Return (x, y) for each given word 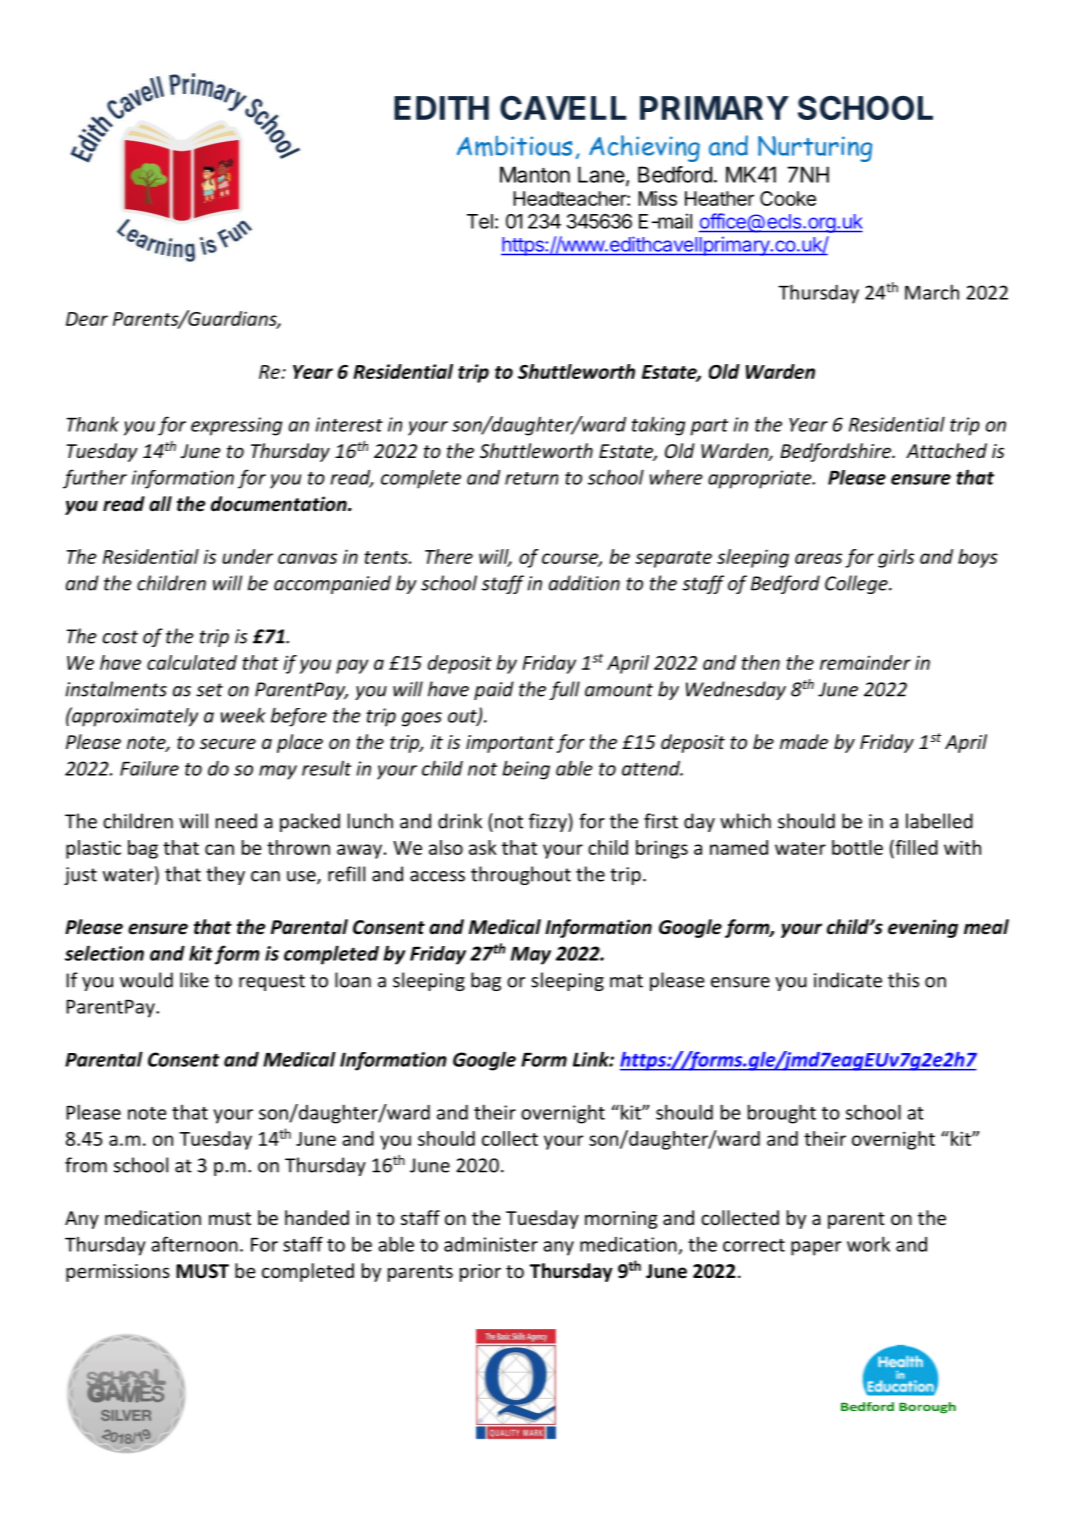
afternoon (194, 1244)
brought (782, 1114)
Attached (946, 450)
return (531, 478)
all (160, 504)
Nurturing (815, 149)
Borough (927, 1408)
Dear (87, 319)
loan (353, 980)
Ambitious (514, 146)
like (194, 980)
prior (480, 1273)
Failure (149, 768)
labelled (939, 821)
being (526, 770)
